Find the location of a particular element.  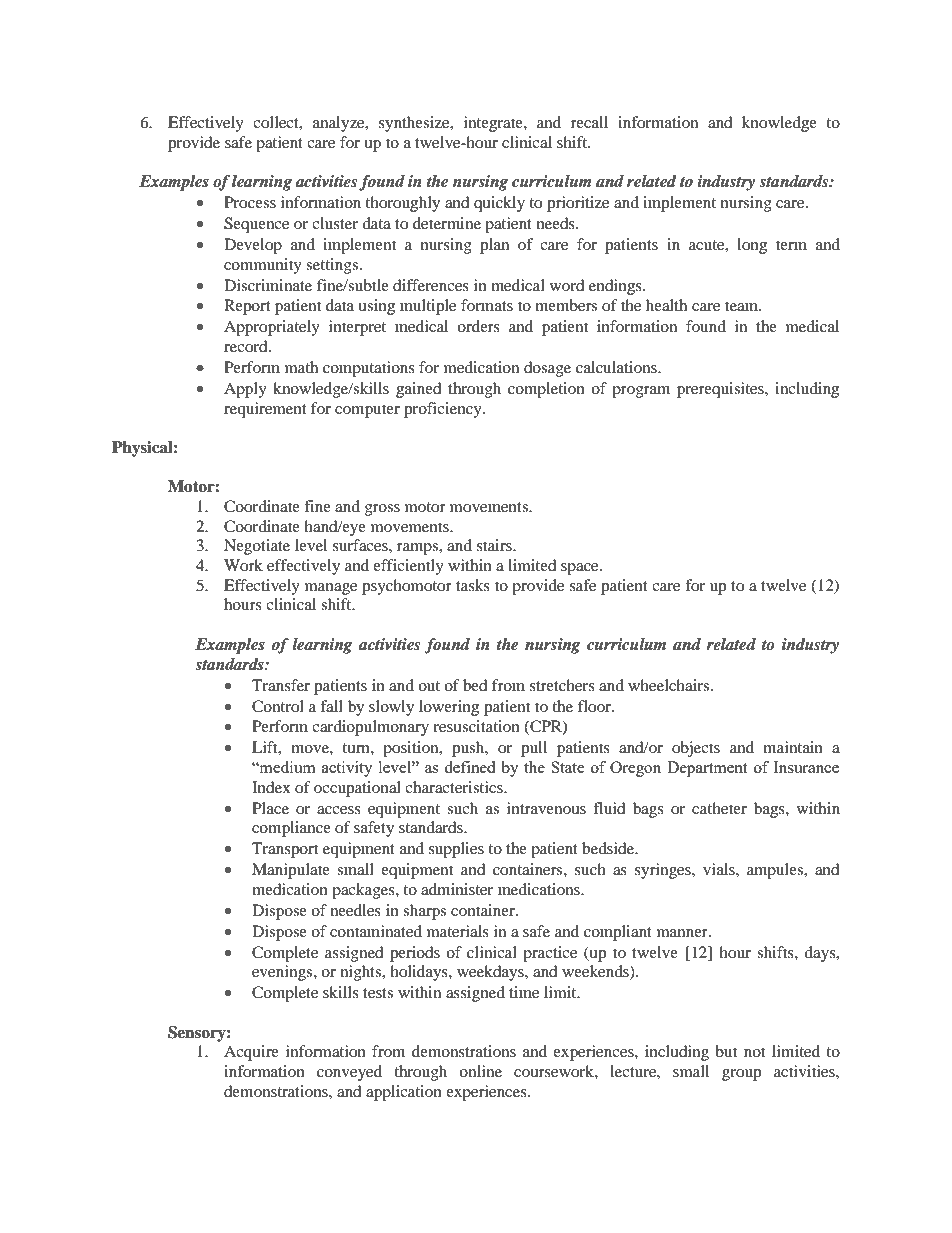

tasks is located at coordinates (473, 585).
